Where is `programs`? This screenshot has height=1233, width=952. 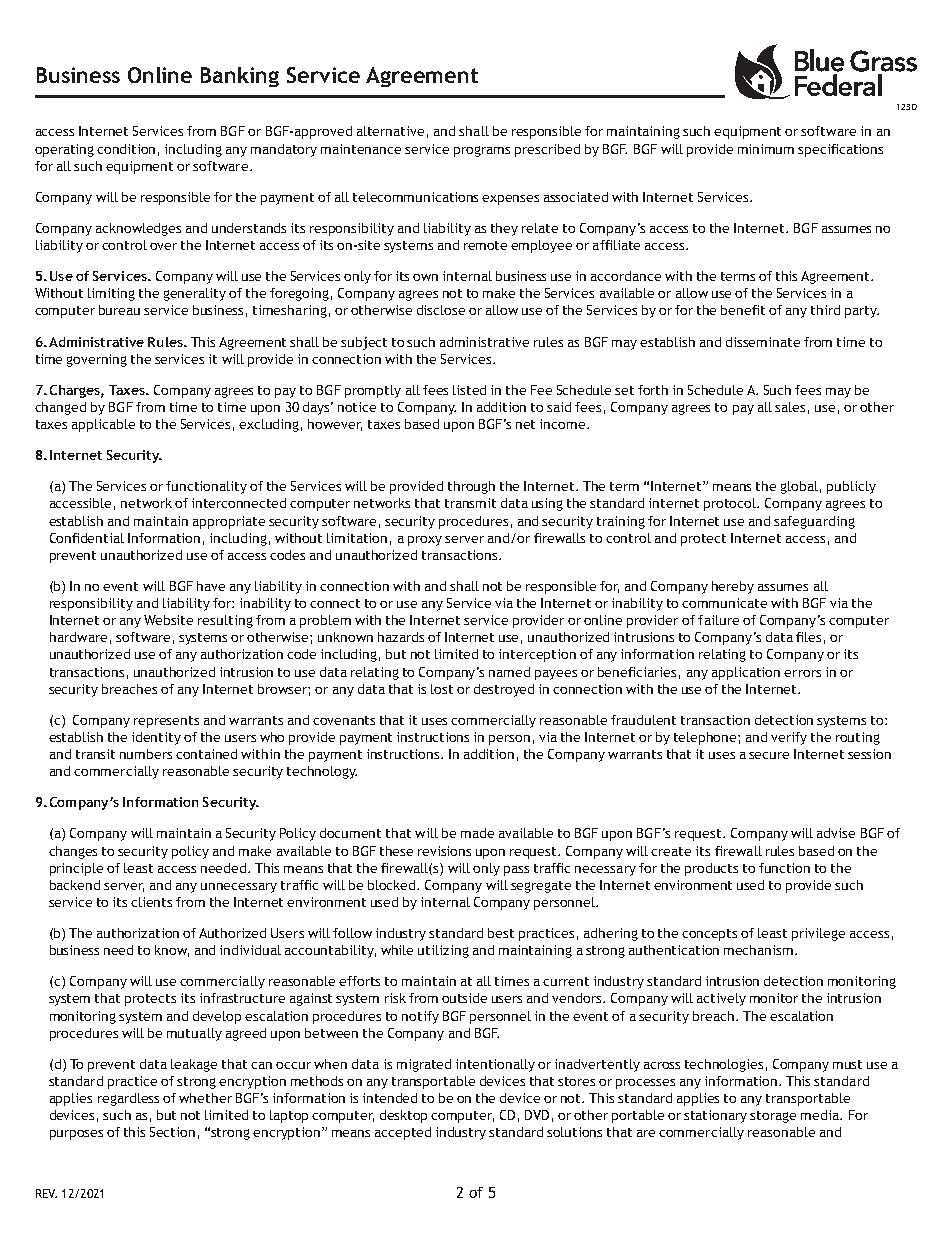 programs is located at coordinates (482, 151).
